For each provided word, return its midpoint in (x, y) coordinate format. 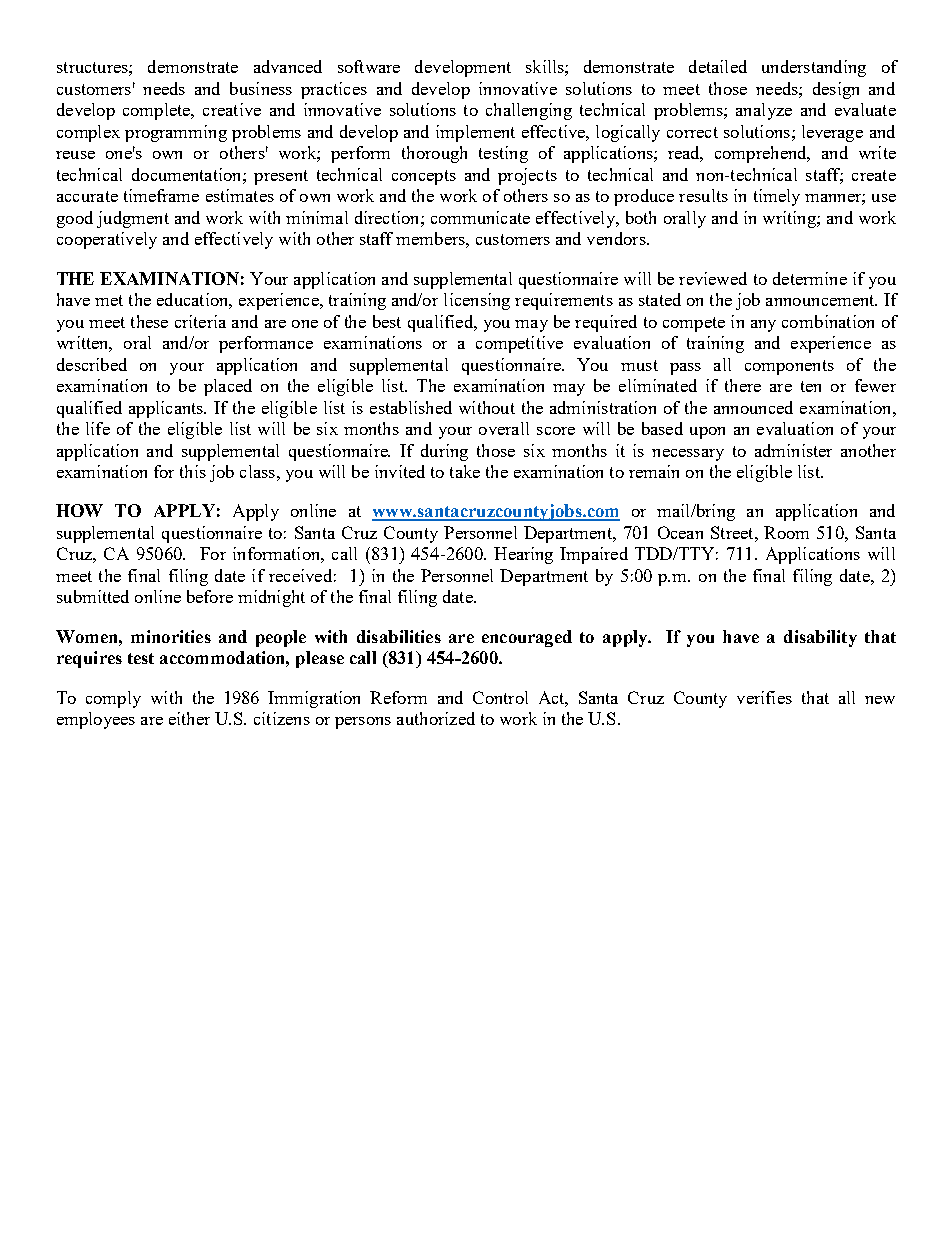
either (189, 718)
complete (157, 111)
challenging (529, 111)
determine (810, 278)
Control (500, 697)
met (109, 300)
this (193, 471)
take (465, 471)
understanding (814, 68)
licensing (477, 301)
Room (786, 532)
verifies (764, 697)
